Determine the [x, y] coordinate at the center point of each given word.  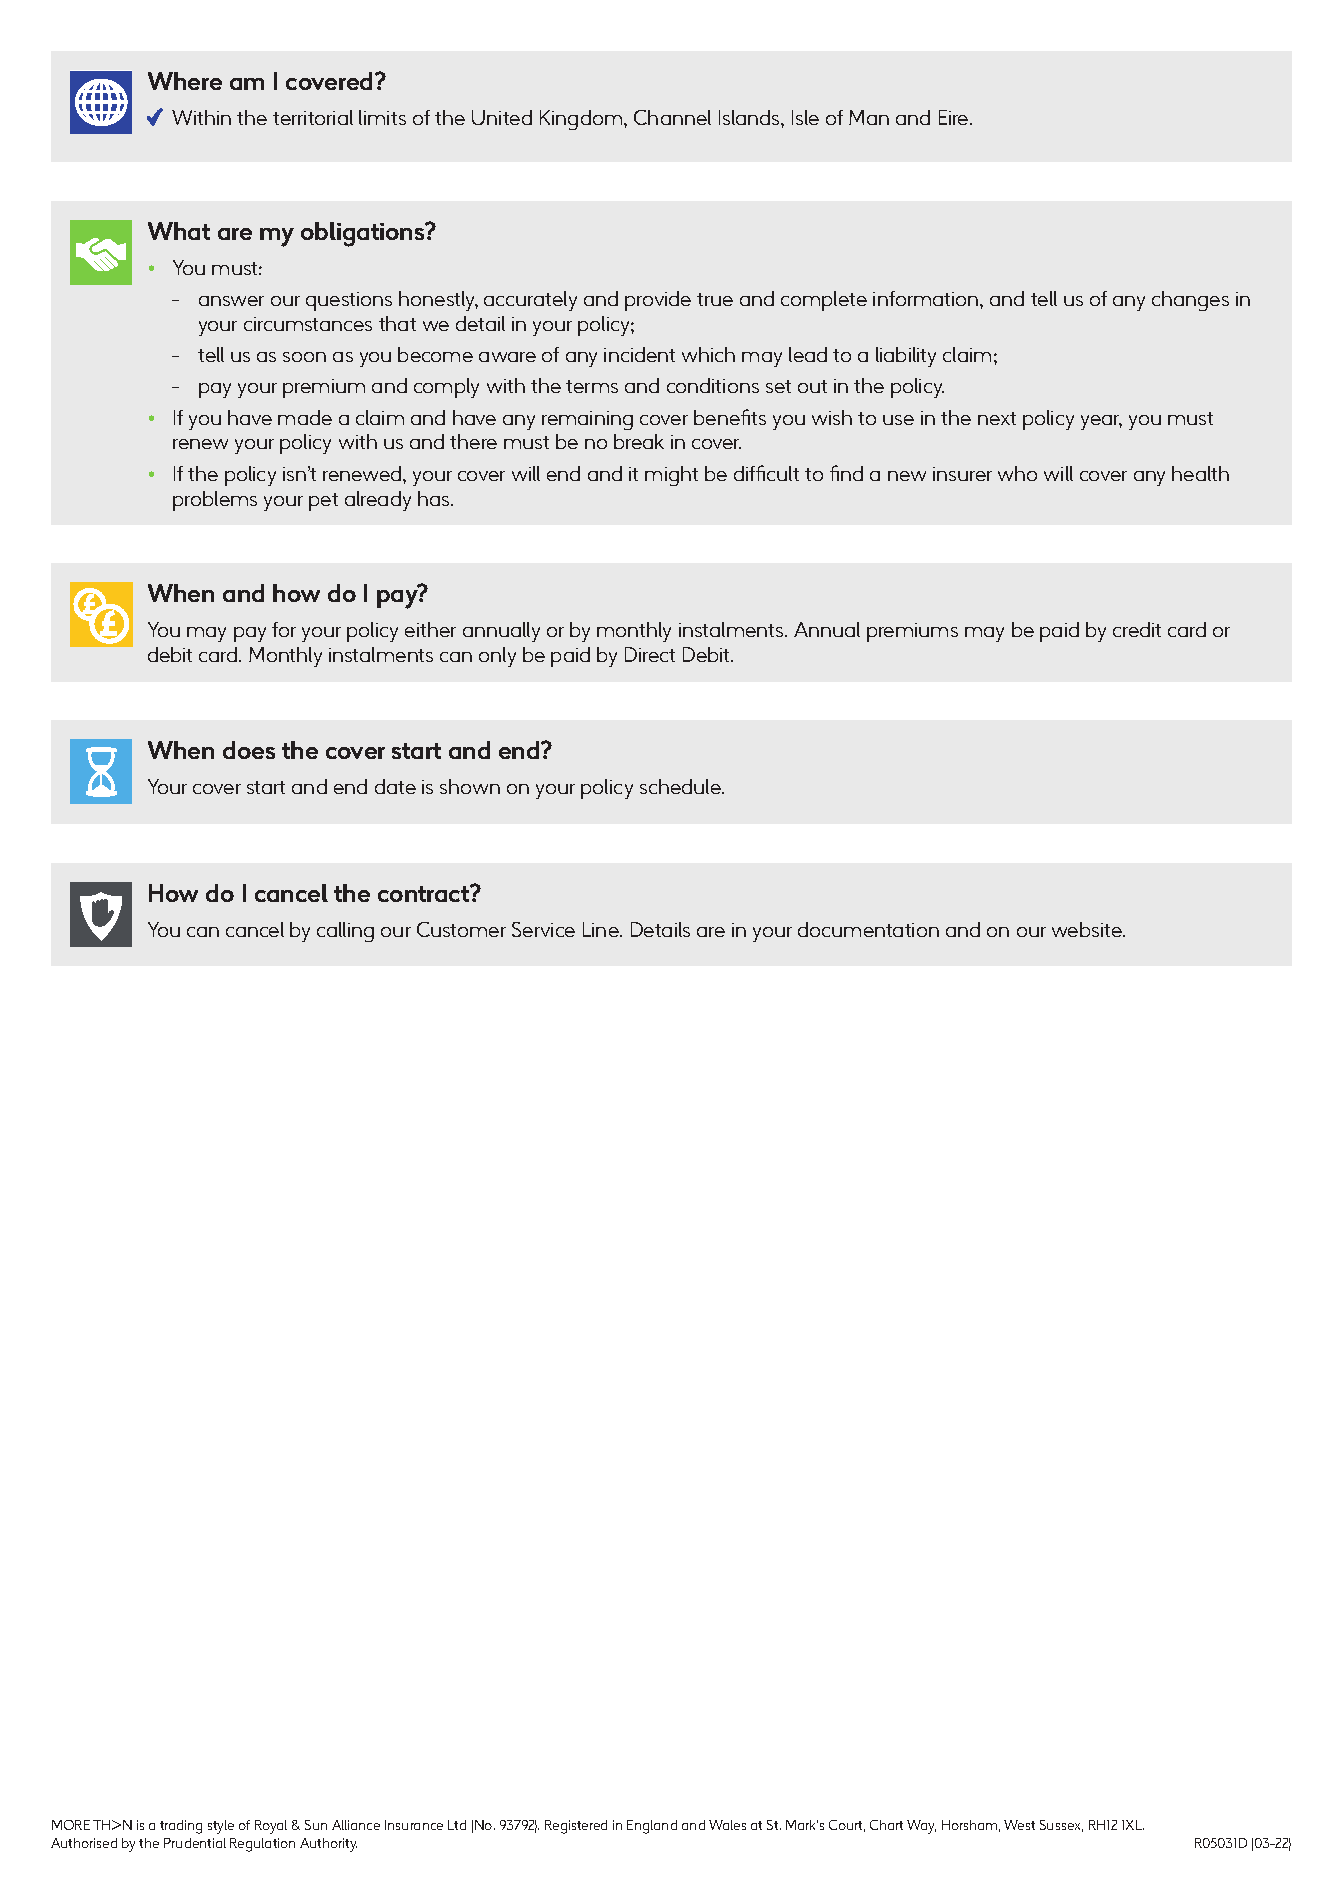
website [1088, 929]
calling [345, 932]
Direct [650, 654]
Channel [672, 117]
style [221, 1827]
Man [869, 117]
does [249, 750]
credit [1137, 629]
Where [185, 81]
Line [602, 929]
